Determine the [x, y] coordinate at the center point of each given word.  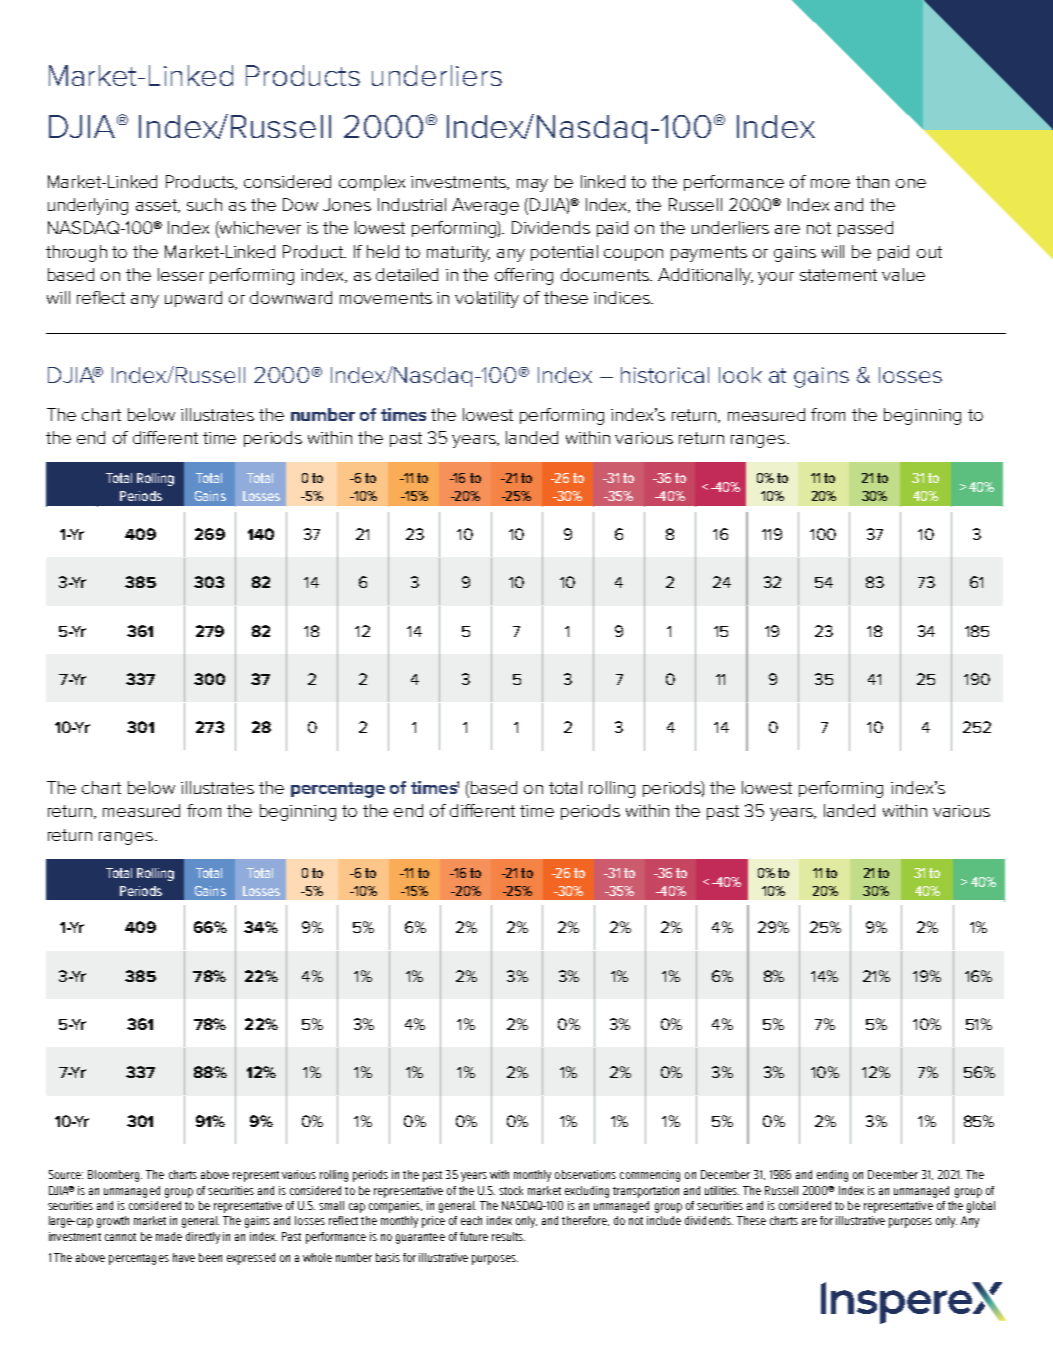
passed [865, 229]
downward [291, 297]
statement [838, 275]
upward [193, 299]
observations [585, 1174]
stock [511, 1190]
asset [158, 206]
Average [485, 206]
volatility [487, 299]
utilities [722, 1190]
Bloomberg [115, 1176]
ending [832, 1176]
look [740, 375]
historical [665, 375]
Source [66, 1174]
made [169, 1236]
